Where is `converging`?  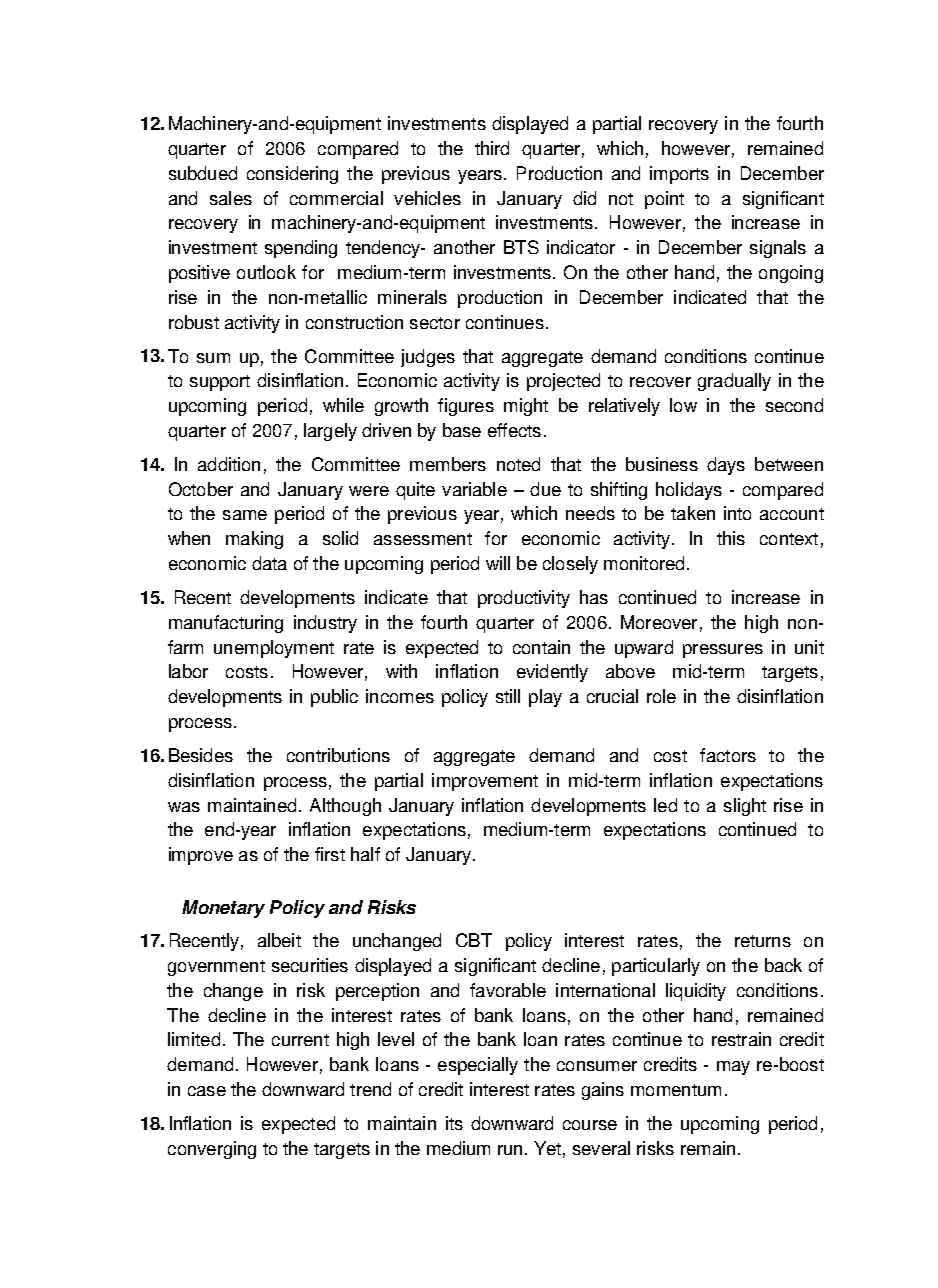
converging is located at coordinates (212, 1150).
